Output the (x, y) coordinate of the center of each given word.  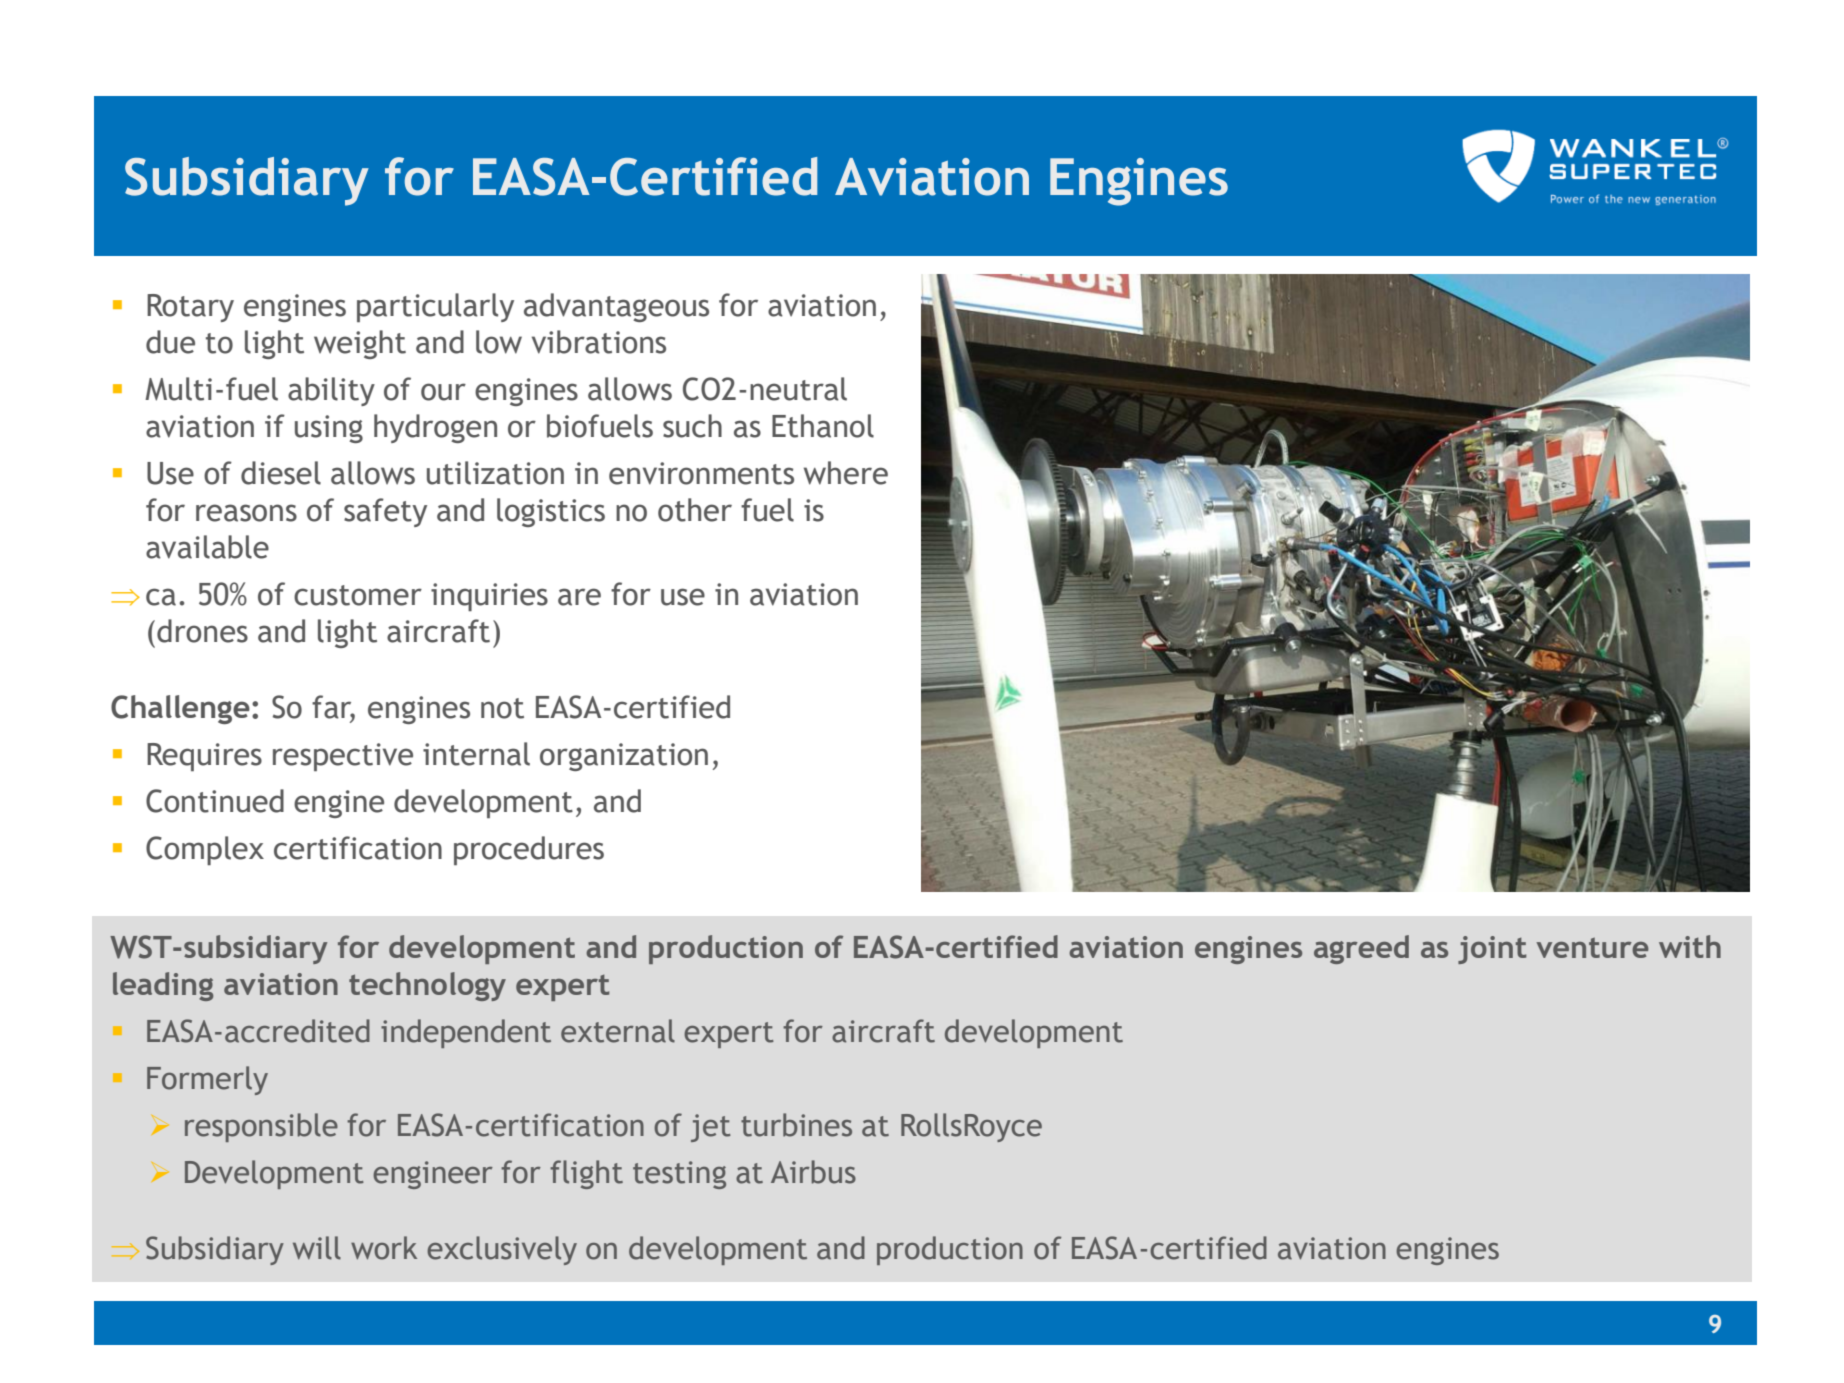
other (695, 510)
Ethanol (823, 426)
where (846, 473)
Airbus (813, 1172)
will (317, 1248)
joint (1492, 950)
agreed (1361, 949)
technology (427, 986)
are (579, 597)
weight (360, 344)
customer (358, 595)
